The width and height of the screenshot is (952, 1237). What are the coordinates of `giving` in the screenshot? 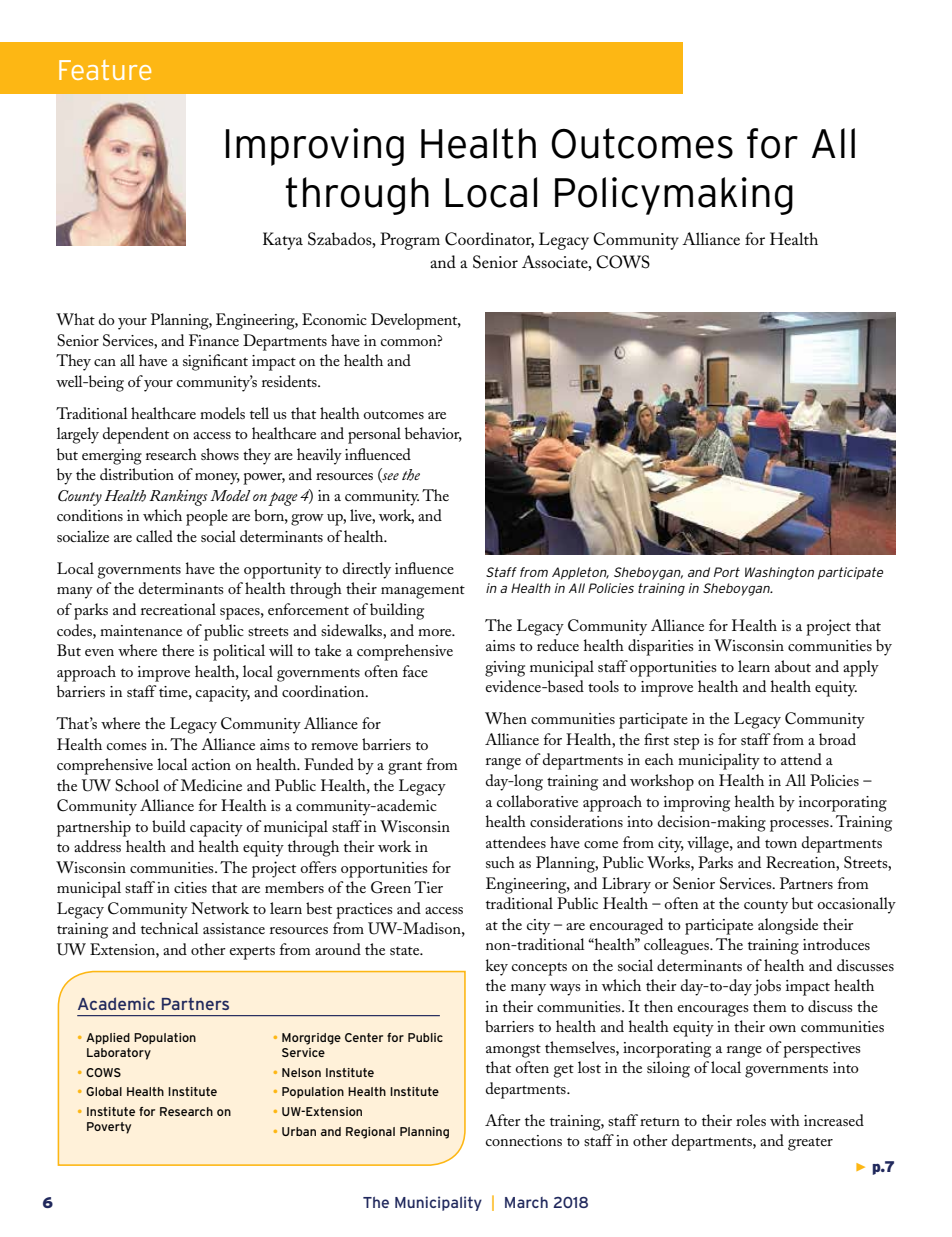 It's located at (505, 669).
